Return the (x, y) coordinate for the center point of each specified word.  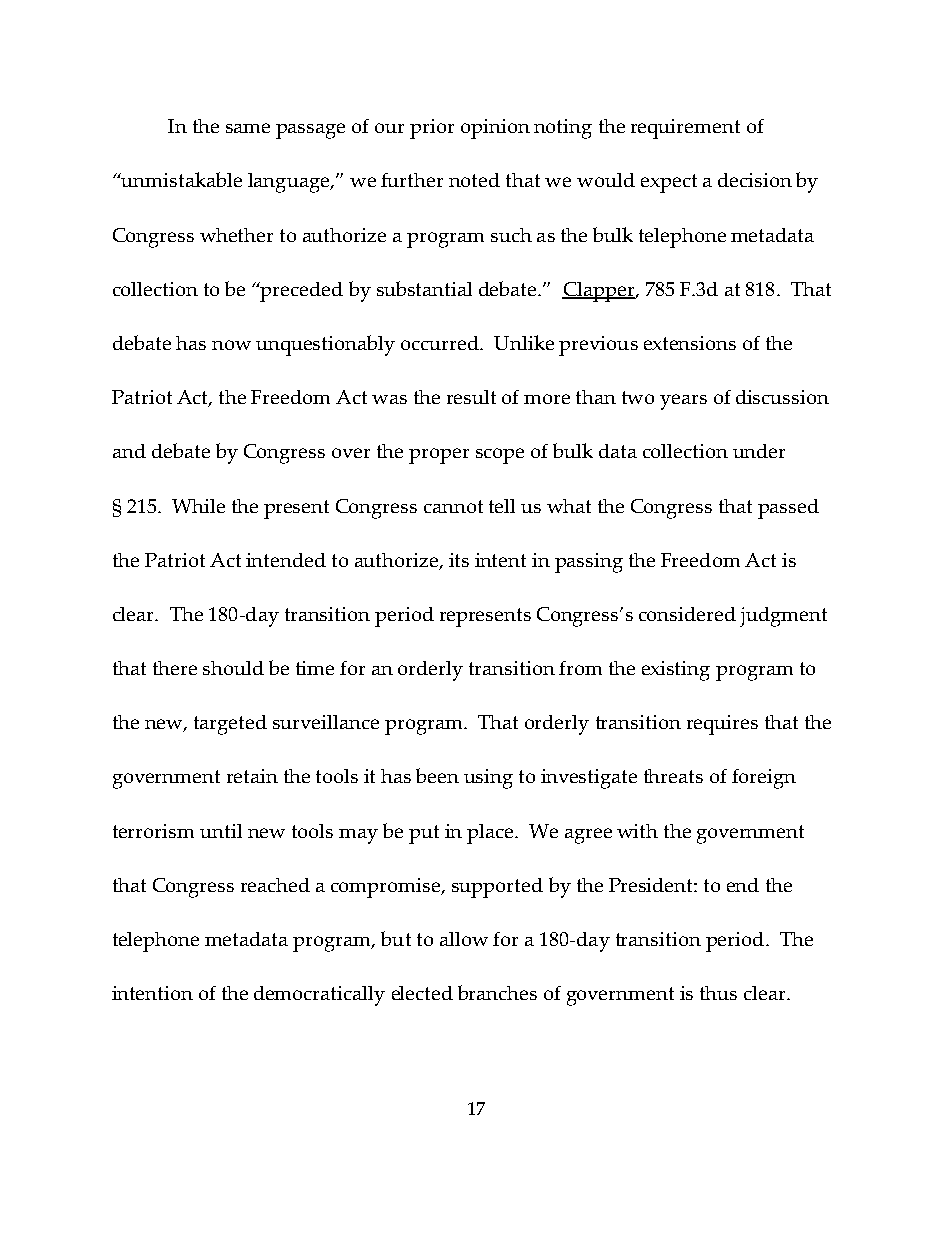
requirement (685, 129)
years (683, 402)
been (437, 775)
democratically (319, 996)
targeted (230, 725)
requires (722, 725)
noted (474, 180)
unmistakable (181, 179)
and (129, 451)
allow (464, 939)
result (471, 397)
